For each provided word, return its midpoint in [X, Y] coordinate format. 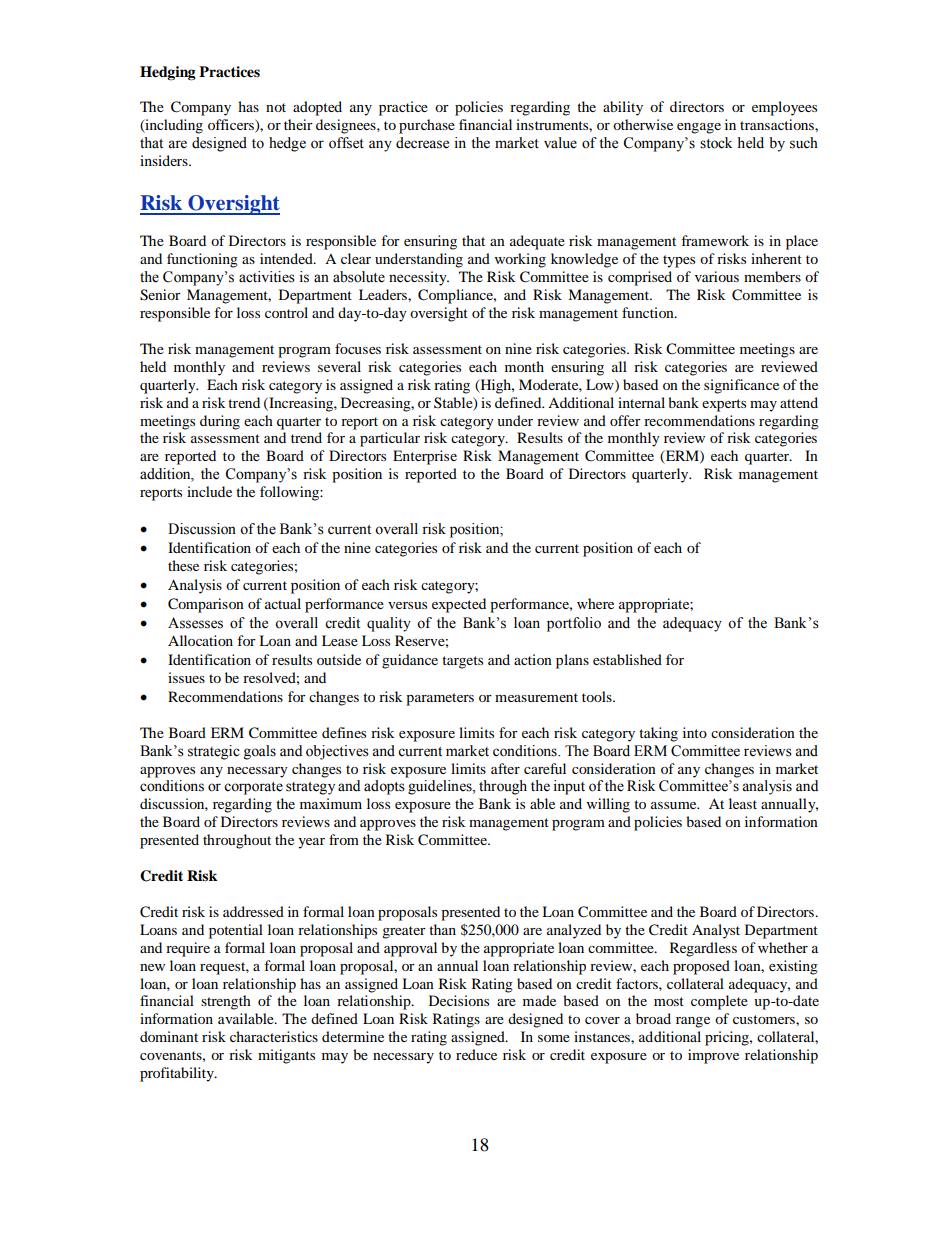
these [183, 565]
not [276, 107]
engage [699, 128]
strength [226, 1002]
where [595, 603]
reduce [476, 1054]
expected [459, 605]
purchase [427, 126]
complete [719, 1002]
